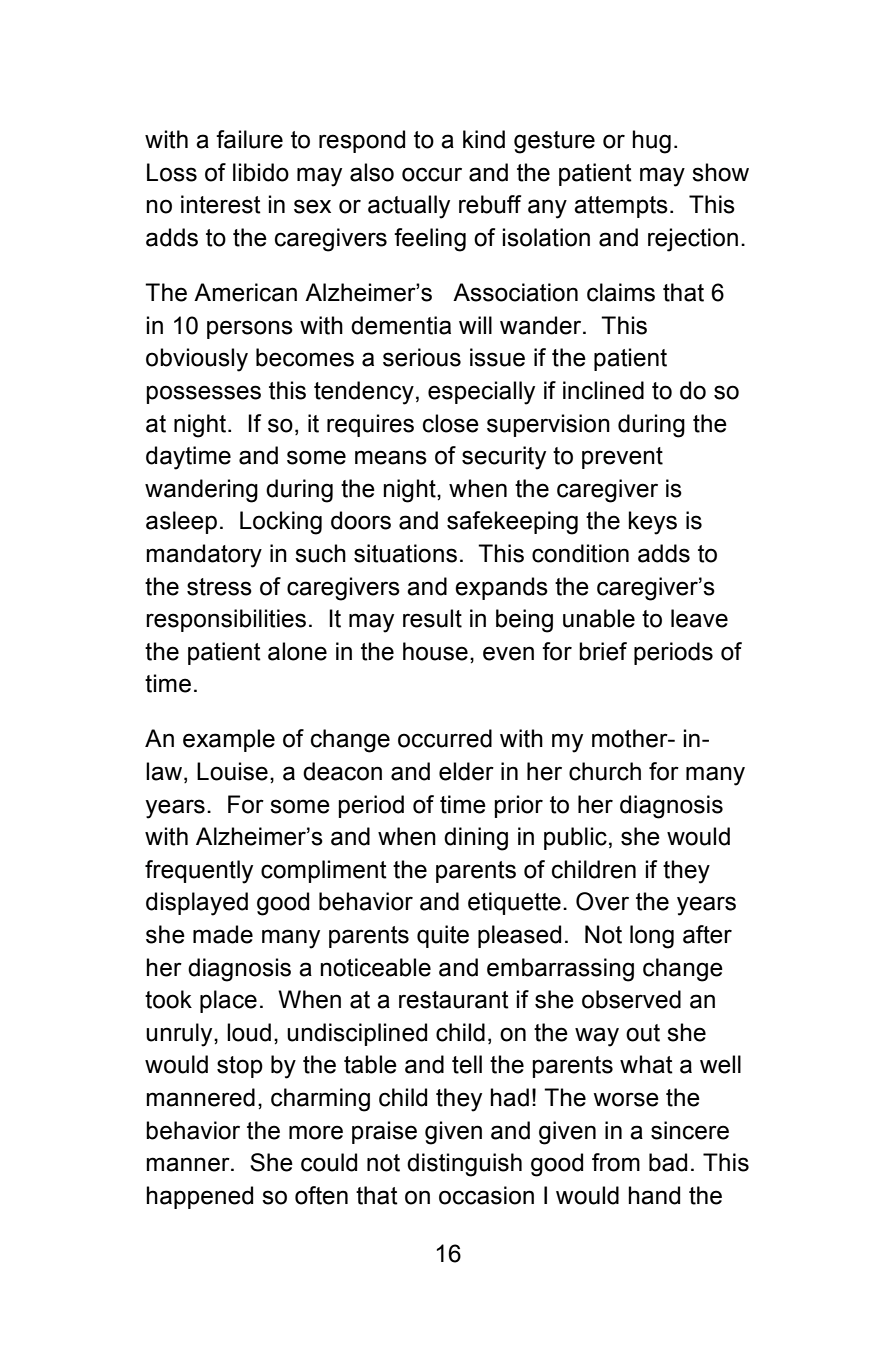  I want to click on hug, so click(651, 142).
